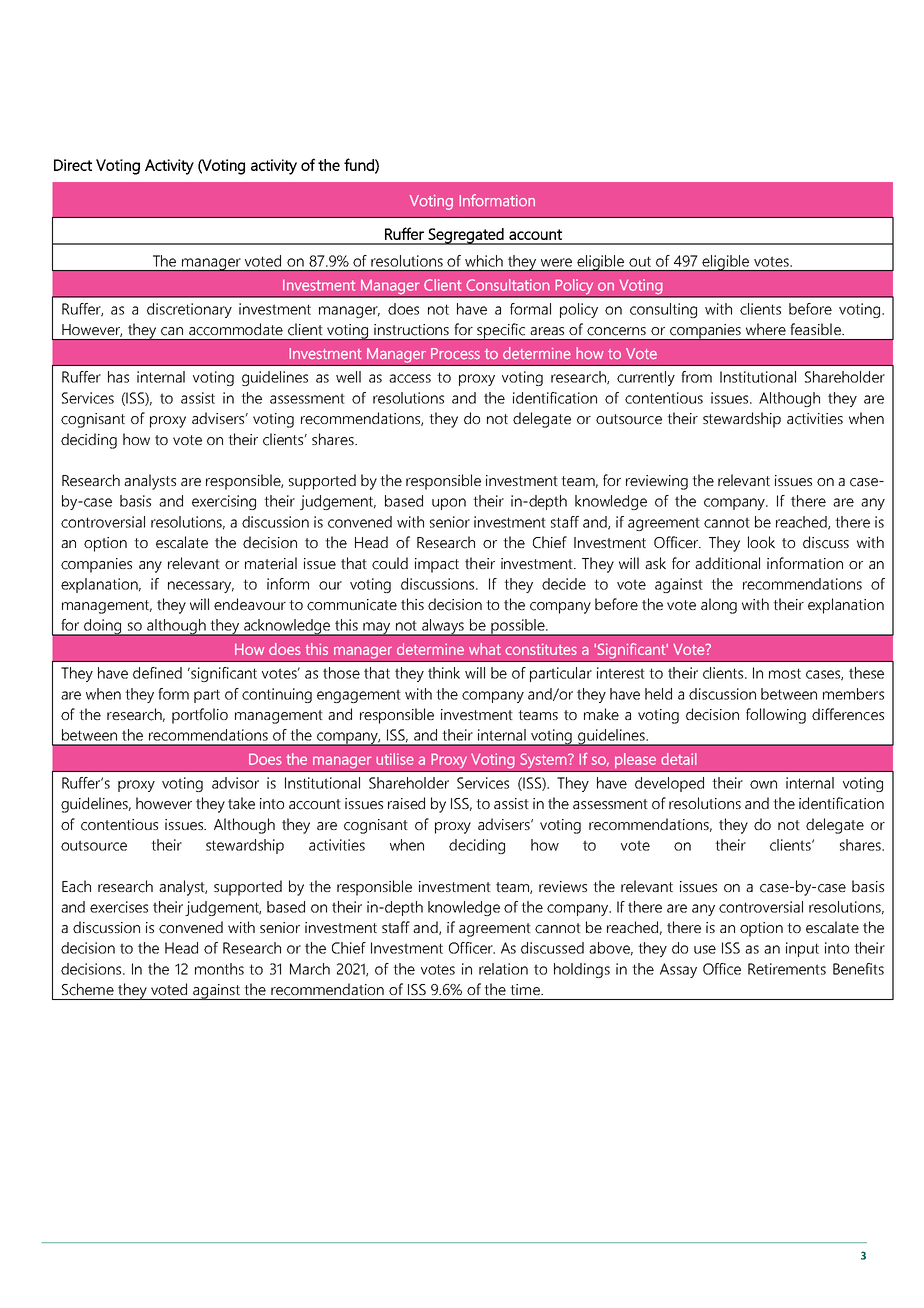  Describe the element at coordinates (241, 803) in the screenshot. I see `take` at that location.
